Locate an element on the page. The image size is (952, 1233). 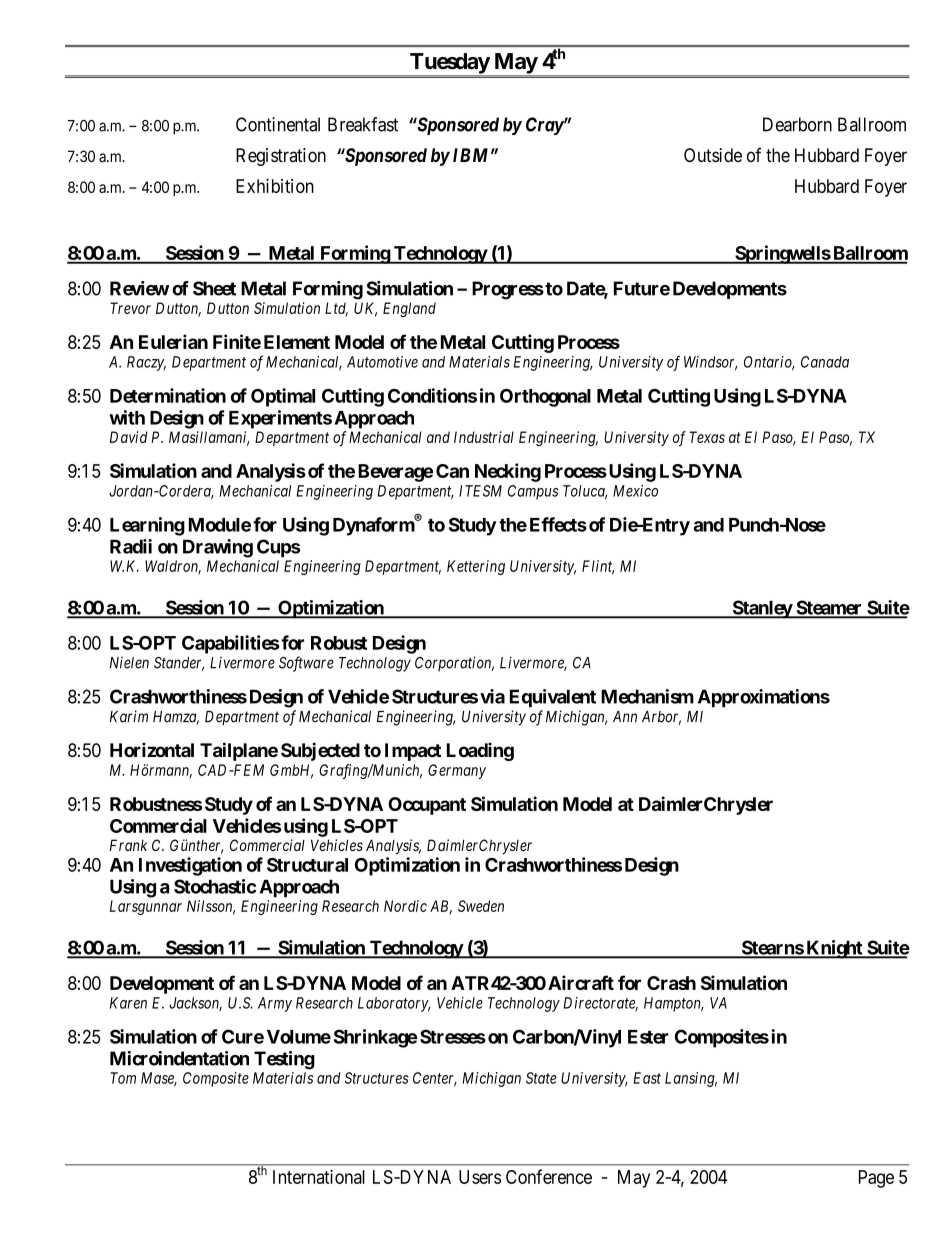
Mechanism is located at coordinates (647, 696).
